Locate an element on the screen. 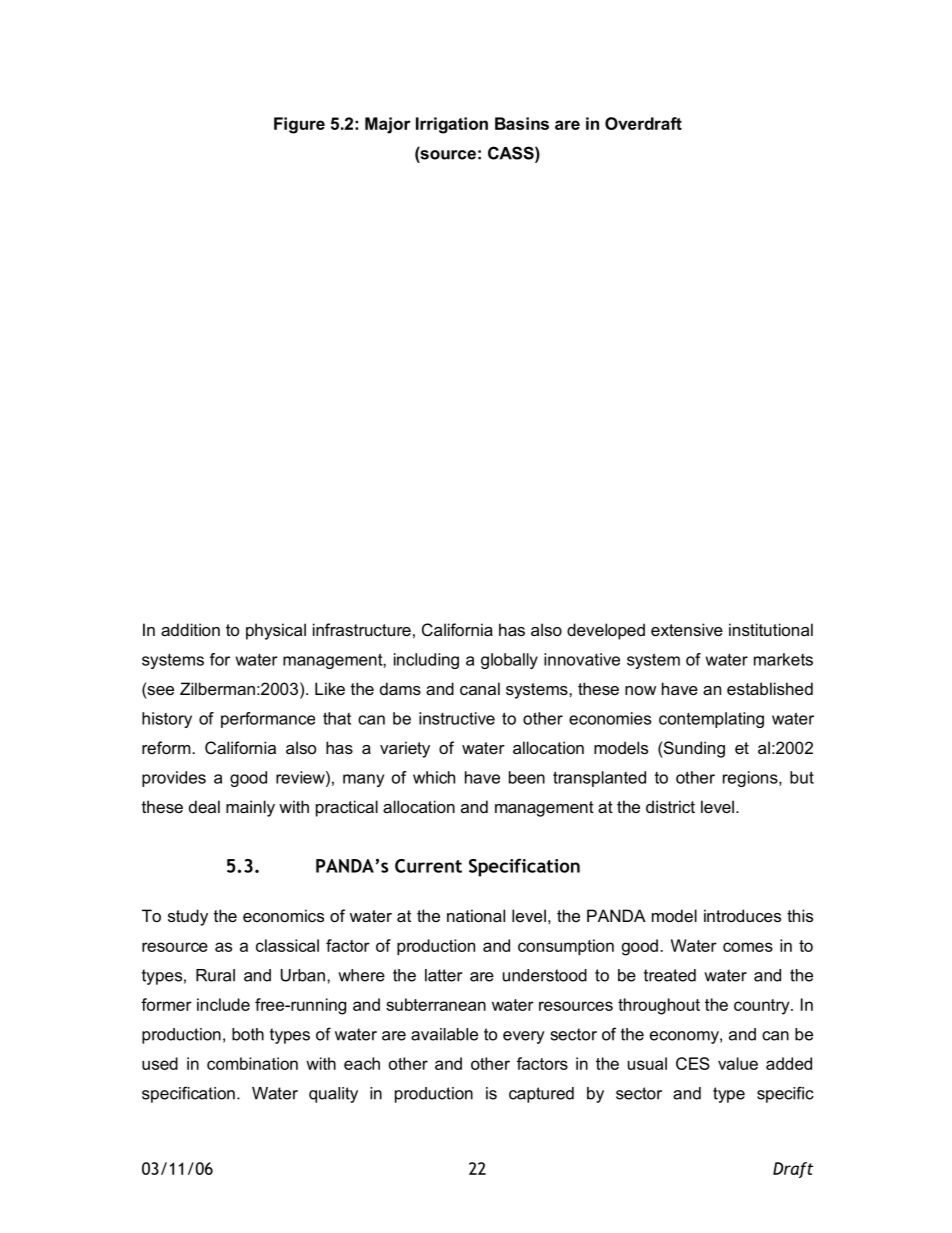 The height and width of the screenshot is (1233, 952). extensive is located at coordinates (687, 629).
